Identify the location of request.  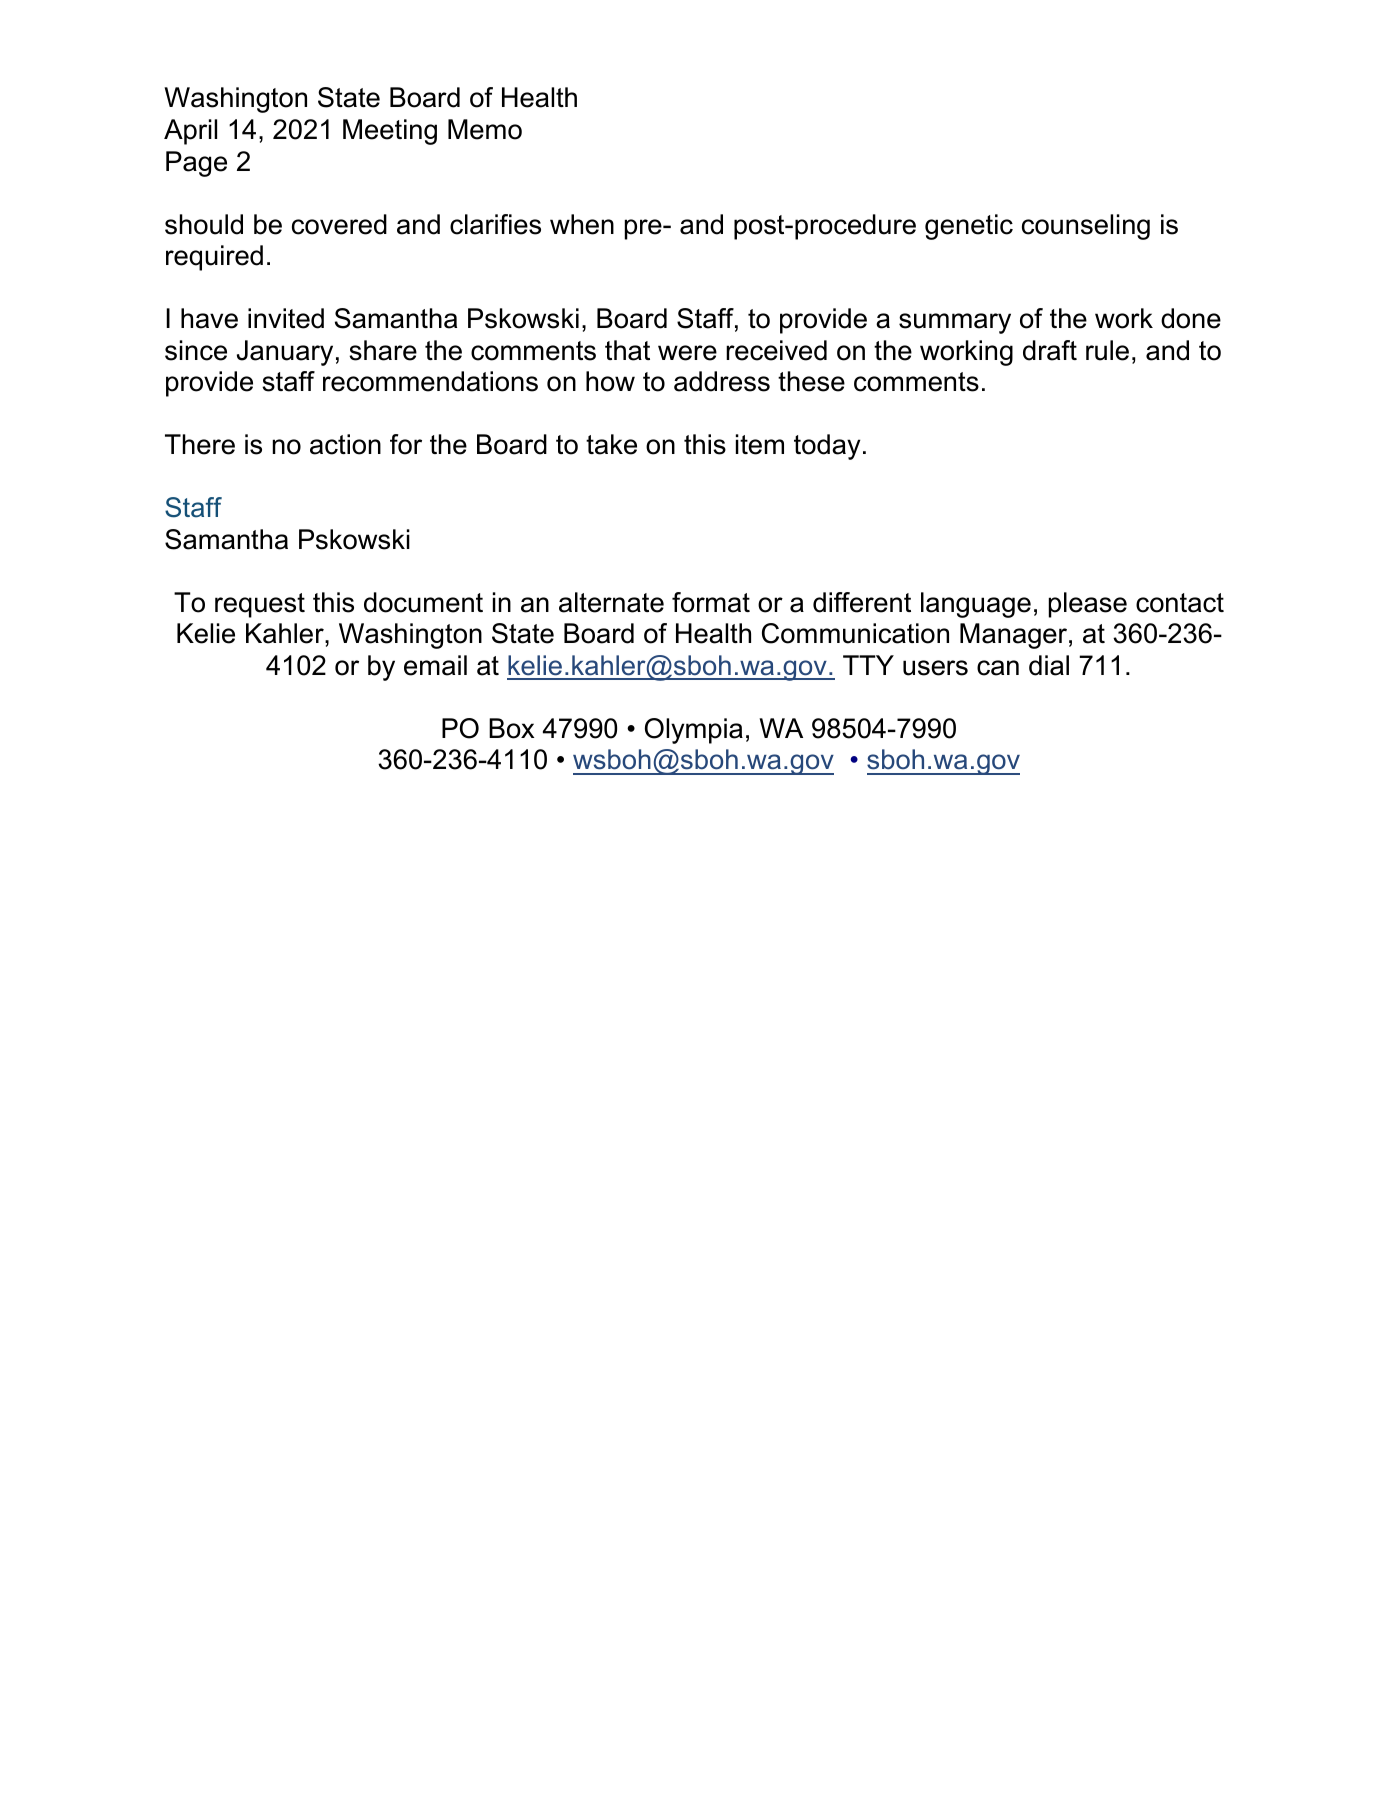
(260, 605).
